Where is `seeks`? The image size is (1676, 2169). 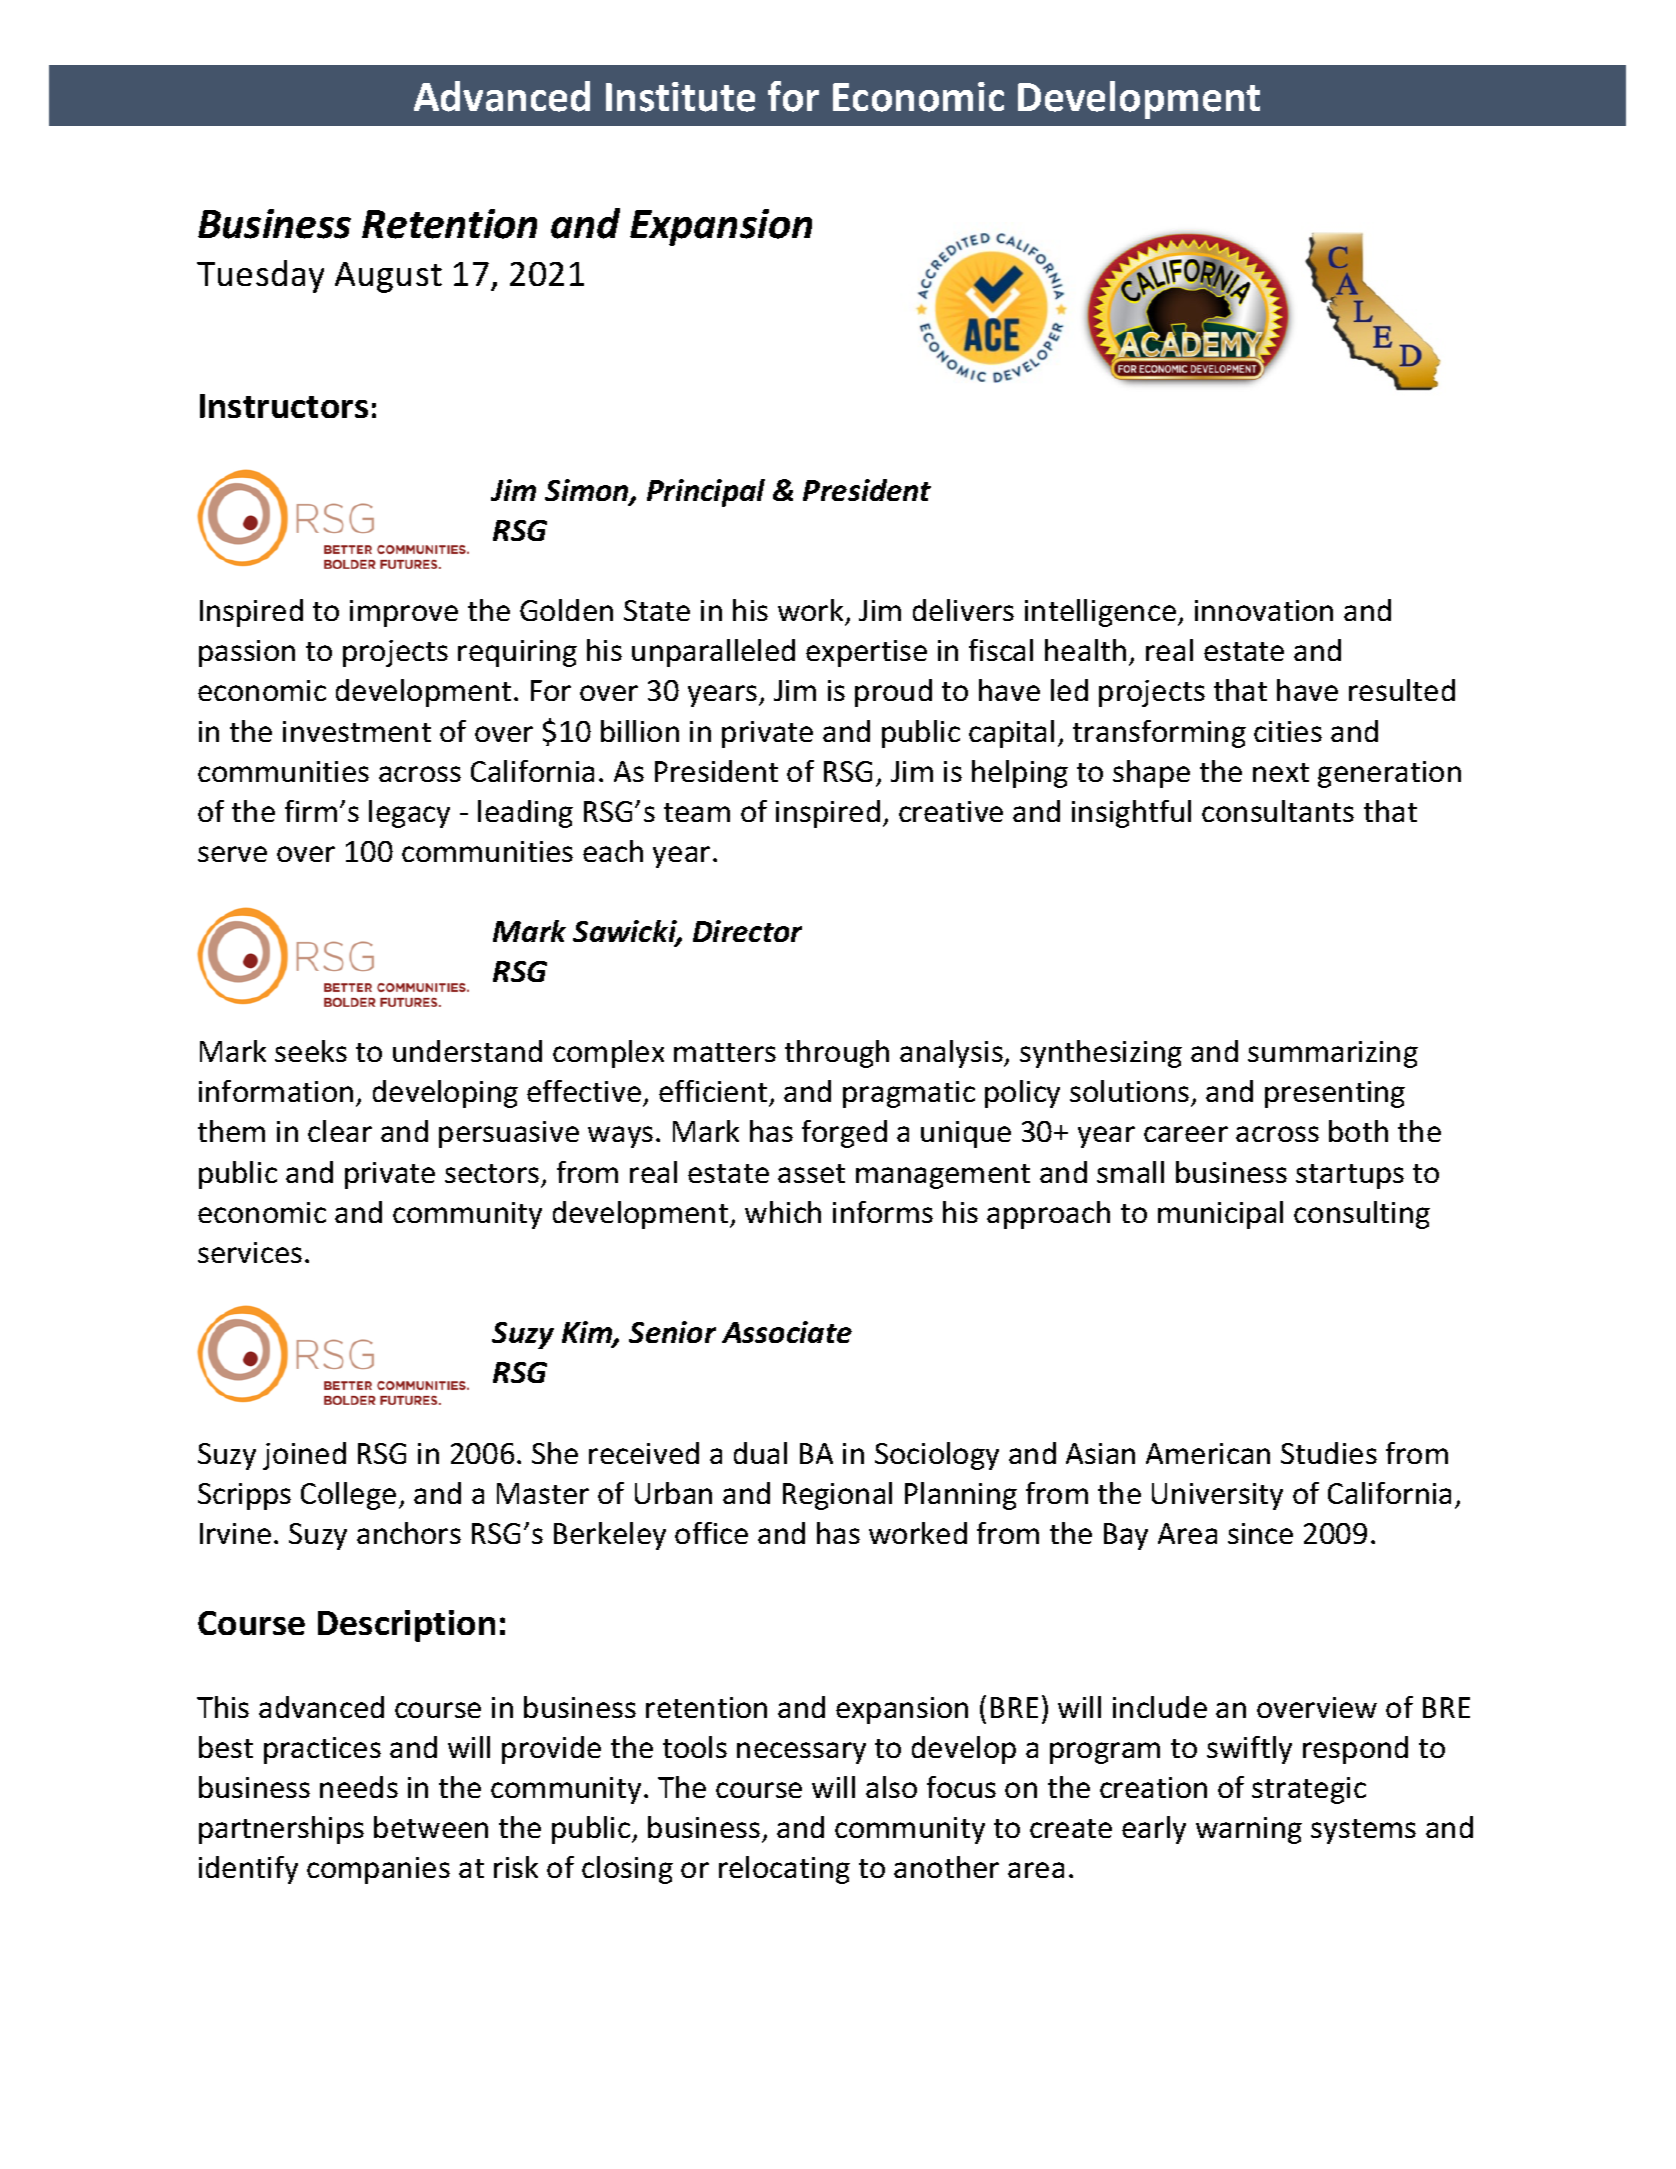
seeks is located at coordinates (311, 1051).
